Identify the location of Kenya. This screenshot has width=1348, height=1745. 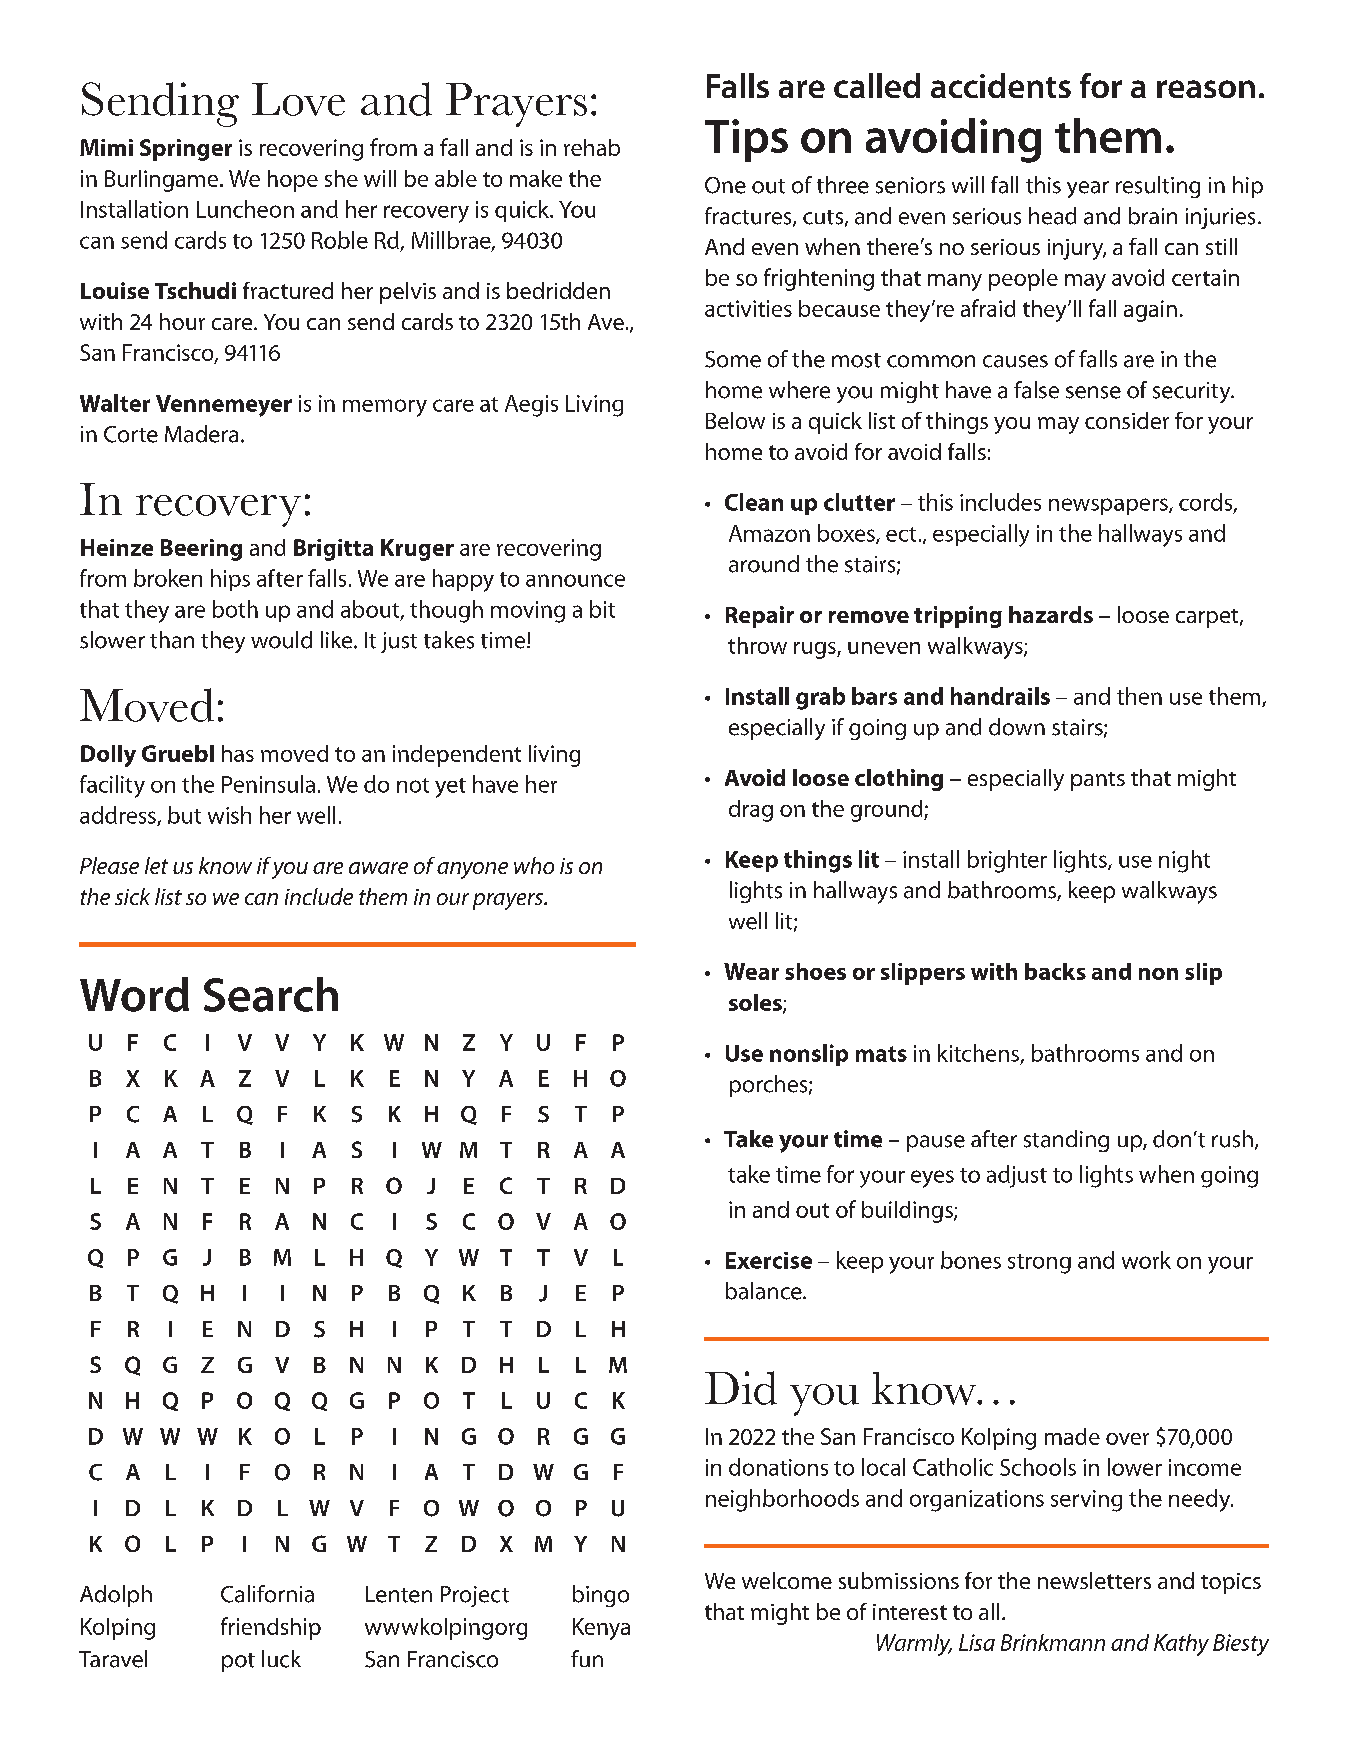
(601, 1629).
